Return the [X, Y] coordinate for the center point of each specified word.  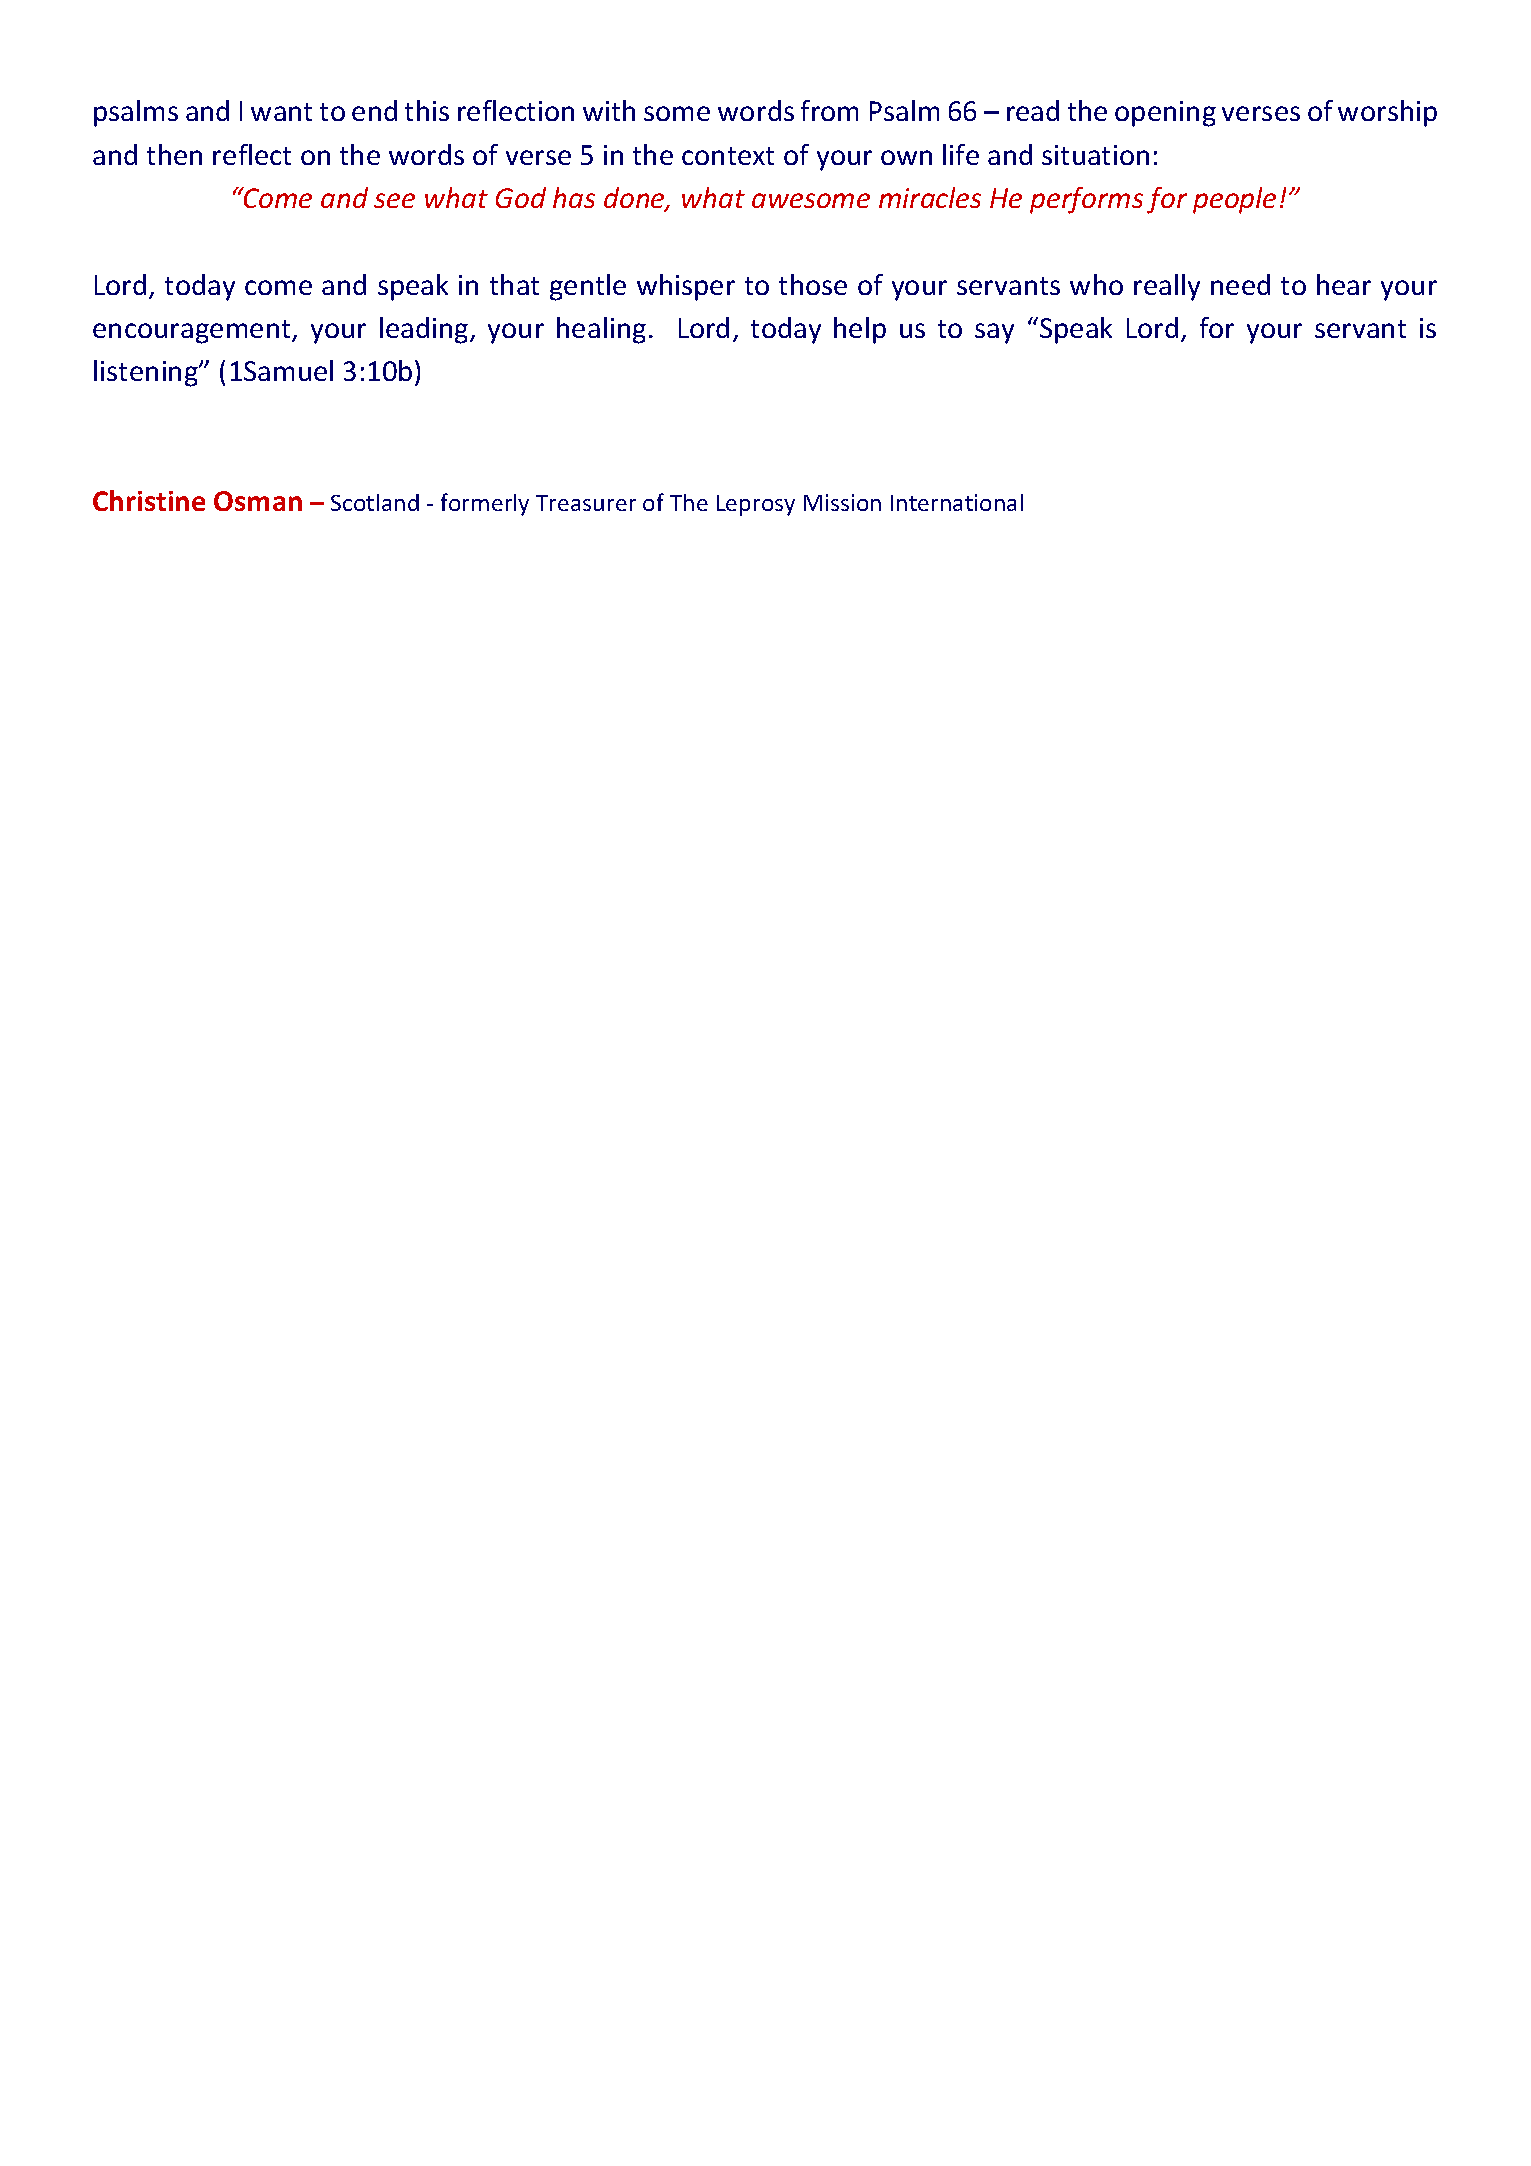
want [281, 112]
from [829, 110]
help [860, 330]
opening [1165, 114]
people [1234, 200]
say [994, 333]
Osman [258, 501]
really [1167, 287]
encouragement [193, 332]
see [394, 200]
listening [147, 373]
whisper [686, 287]
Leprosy [756, 505]
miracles [930, 197]
